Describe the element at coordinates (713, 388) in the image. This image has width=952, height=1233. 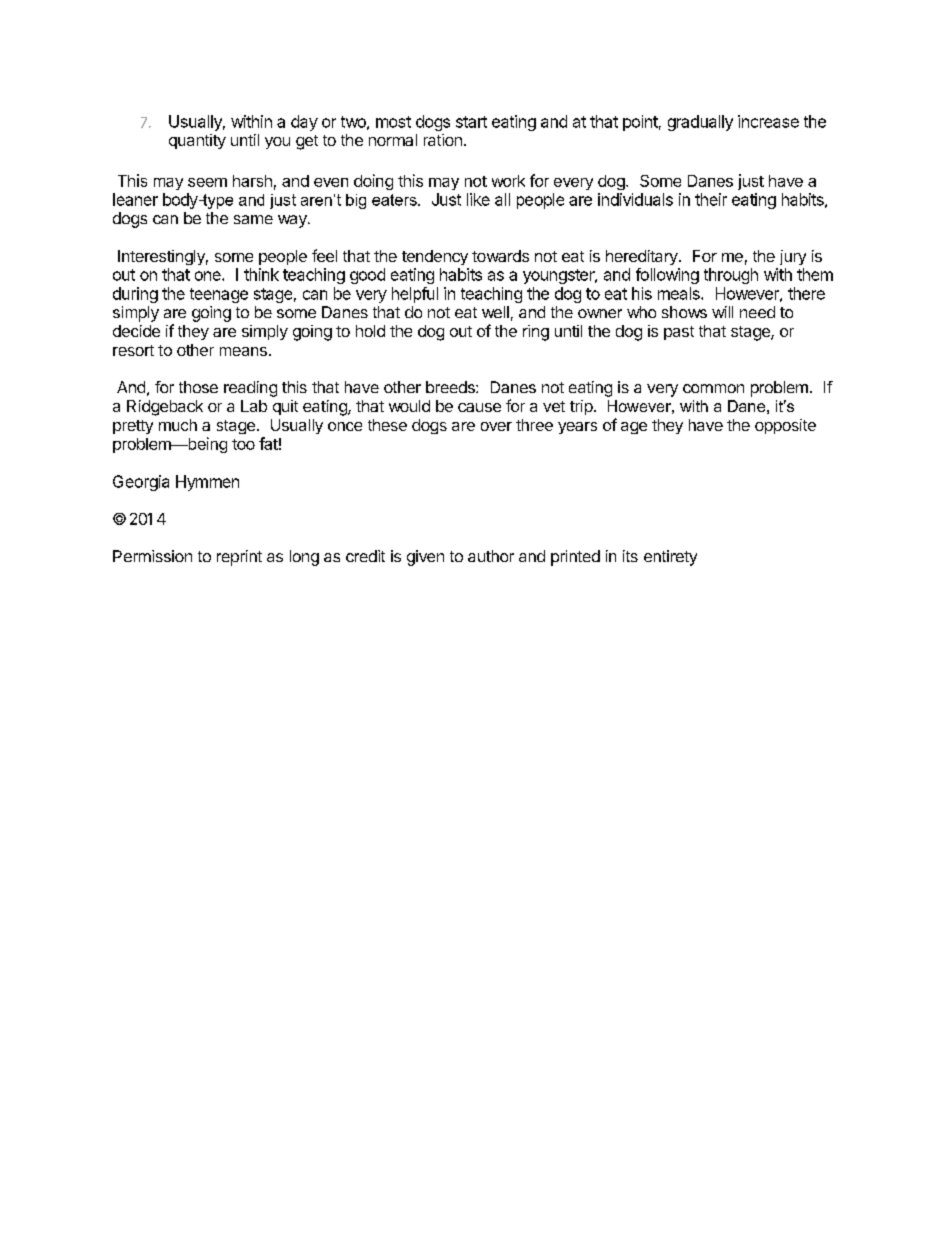
I see `common` at that location.
